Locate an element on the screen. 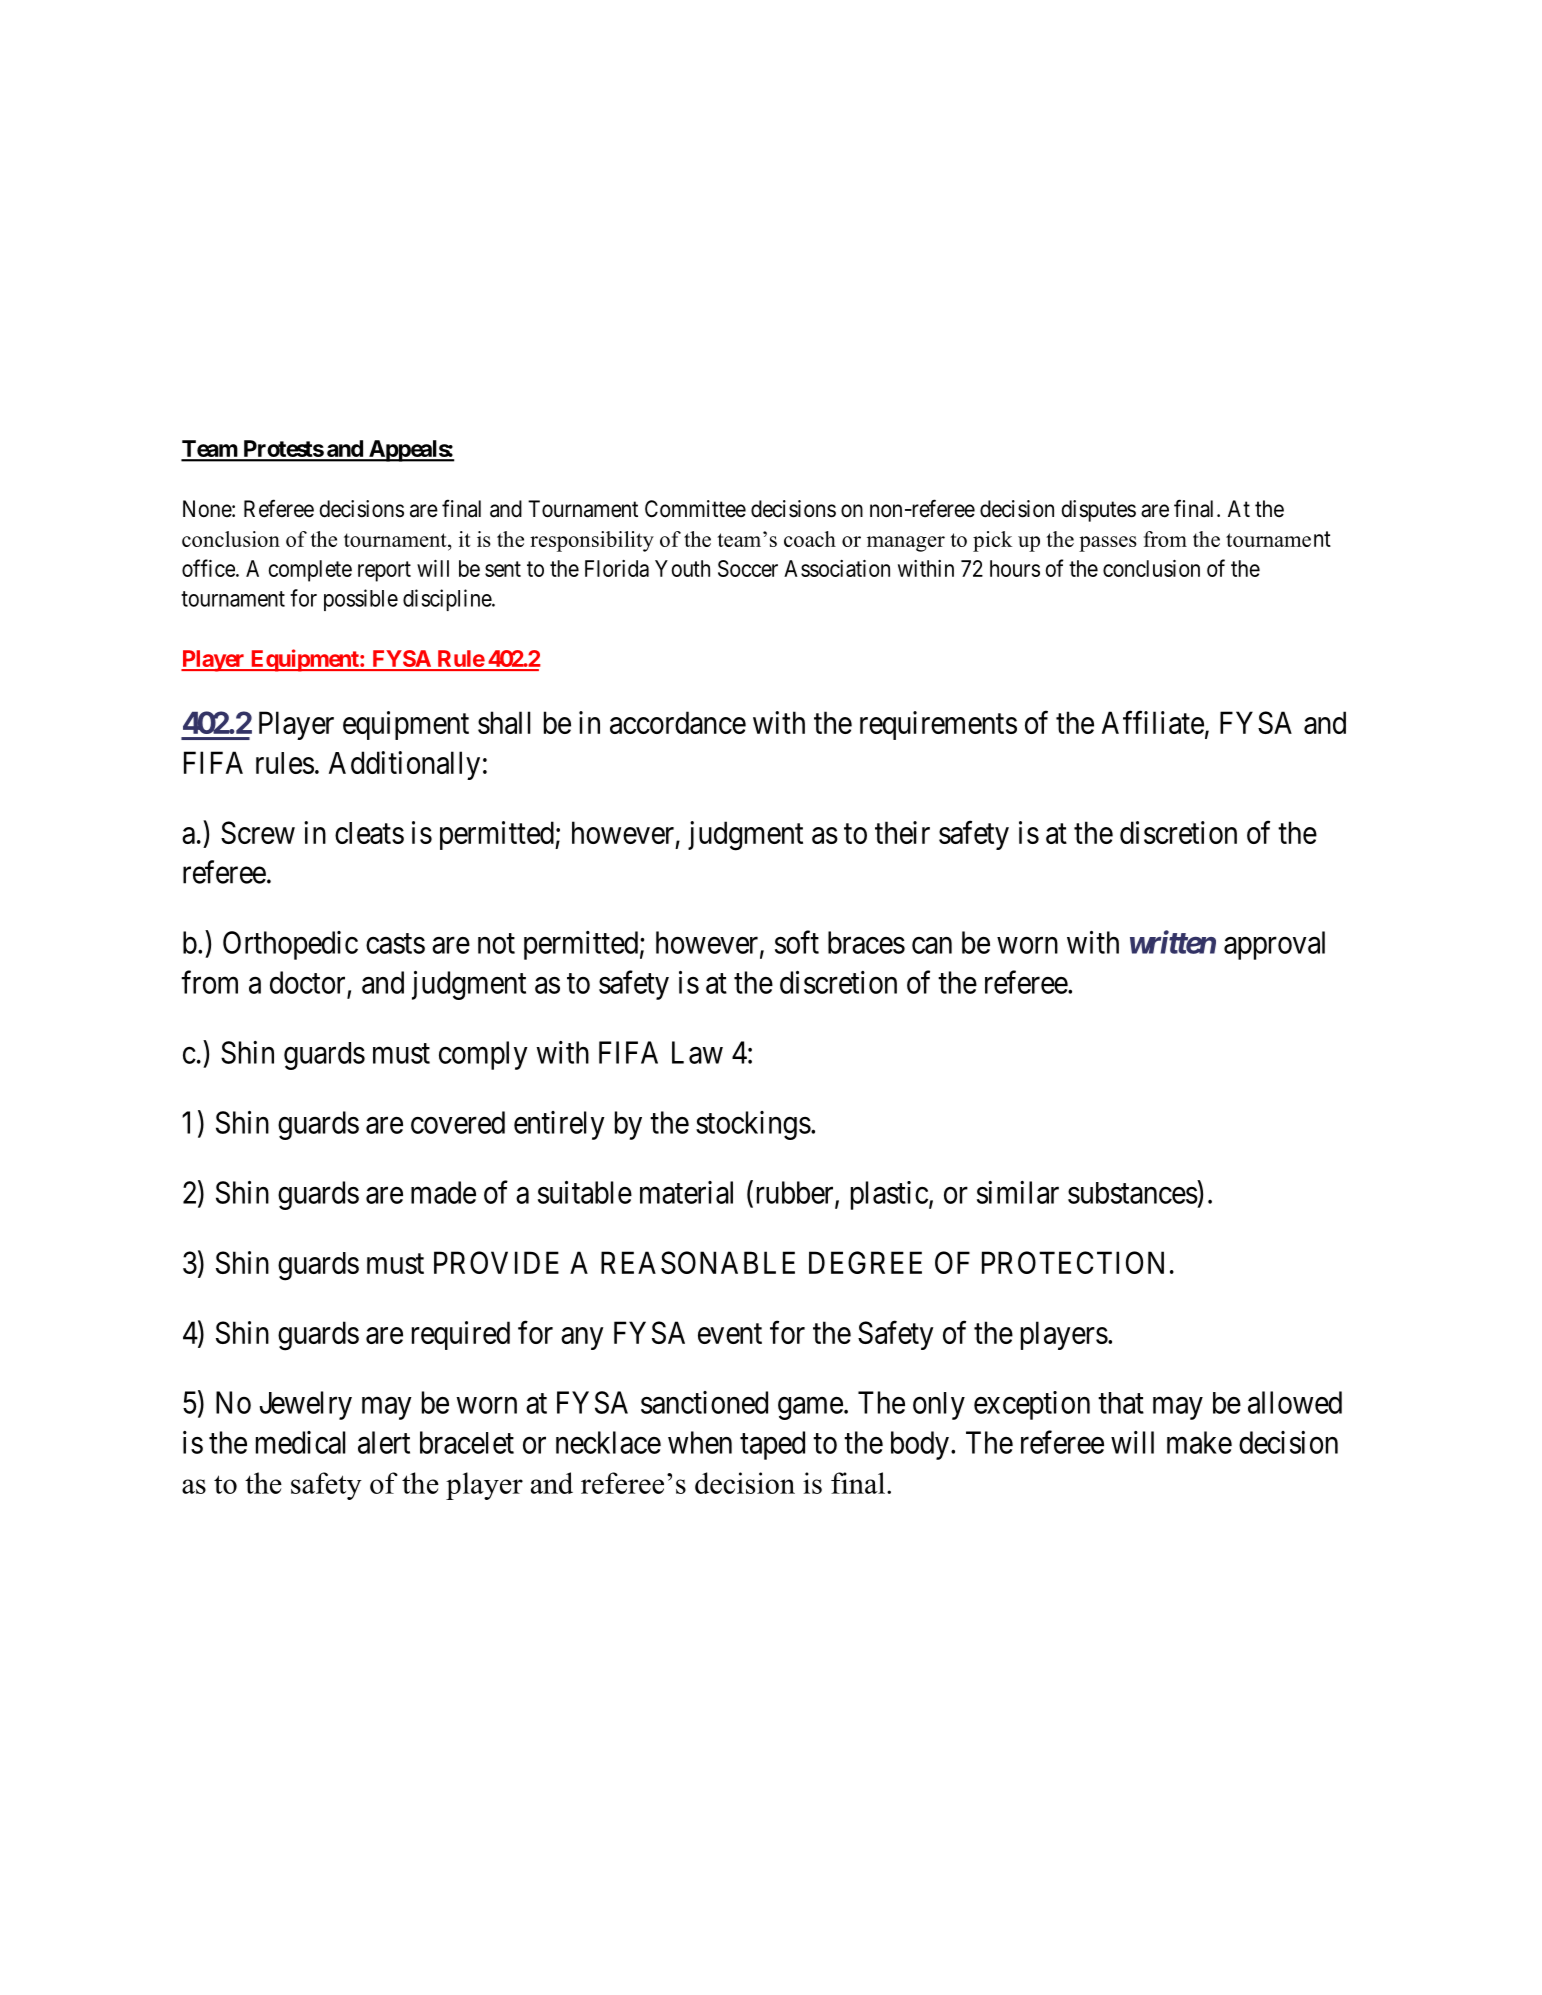 The height and width of the screenshot is (1995, 1542). doctor is located at coordinates (307, 982).
